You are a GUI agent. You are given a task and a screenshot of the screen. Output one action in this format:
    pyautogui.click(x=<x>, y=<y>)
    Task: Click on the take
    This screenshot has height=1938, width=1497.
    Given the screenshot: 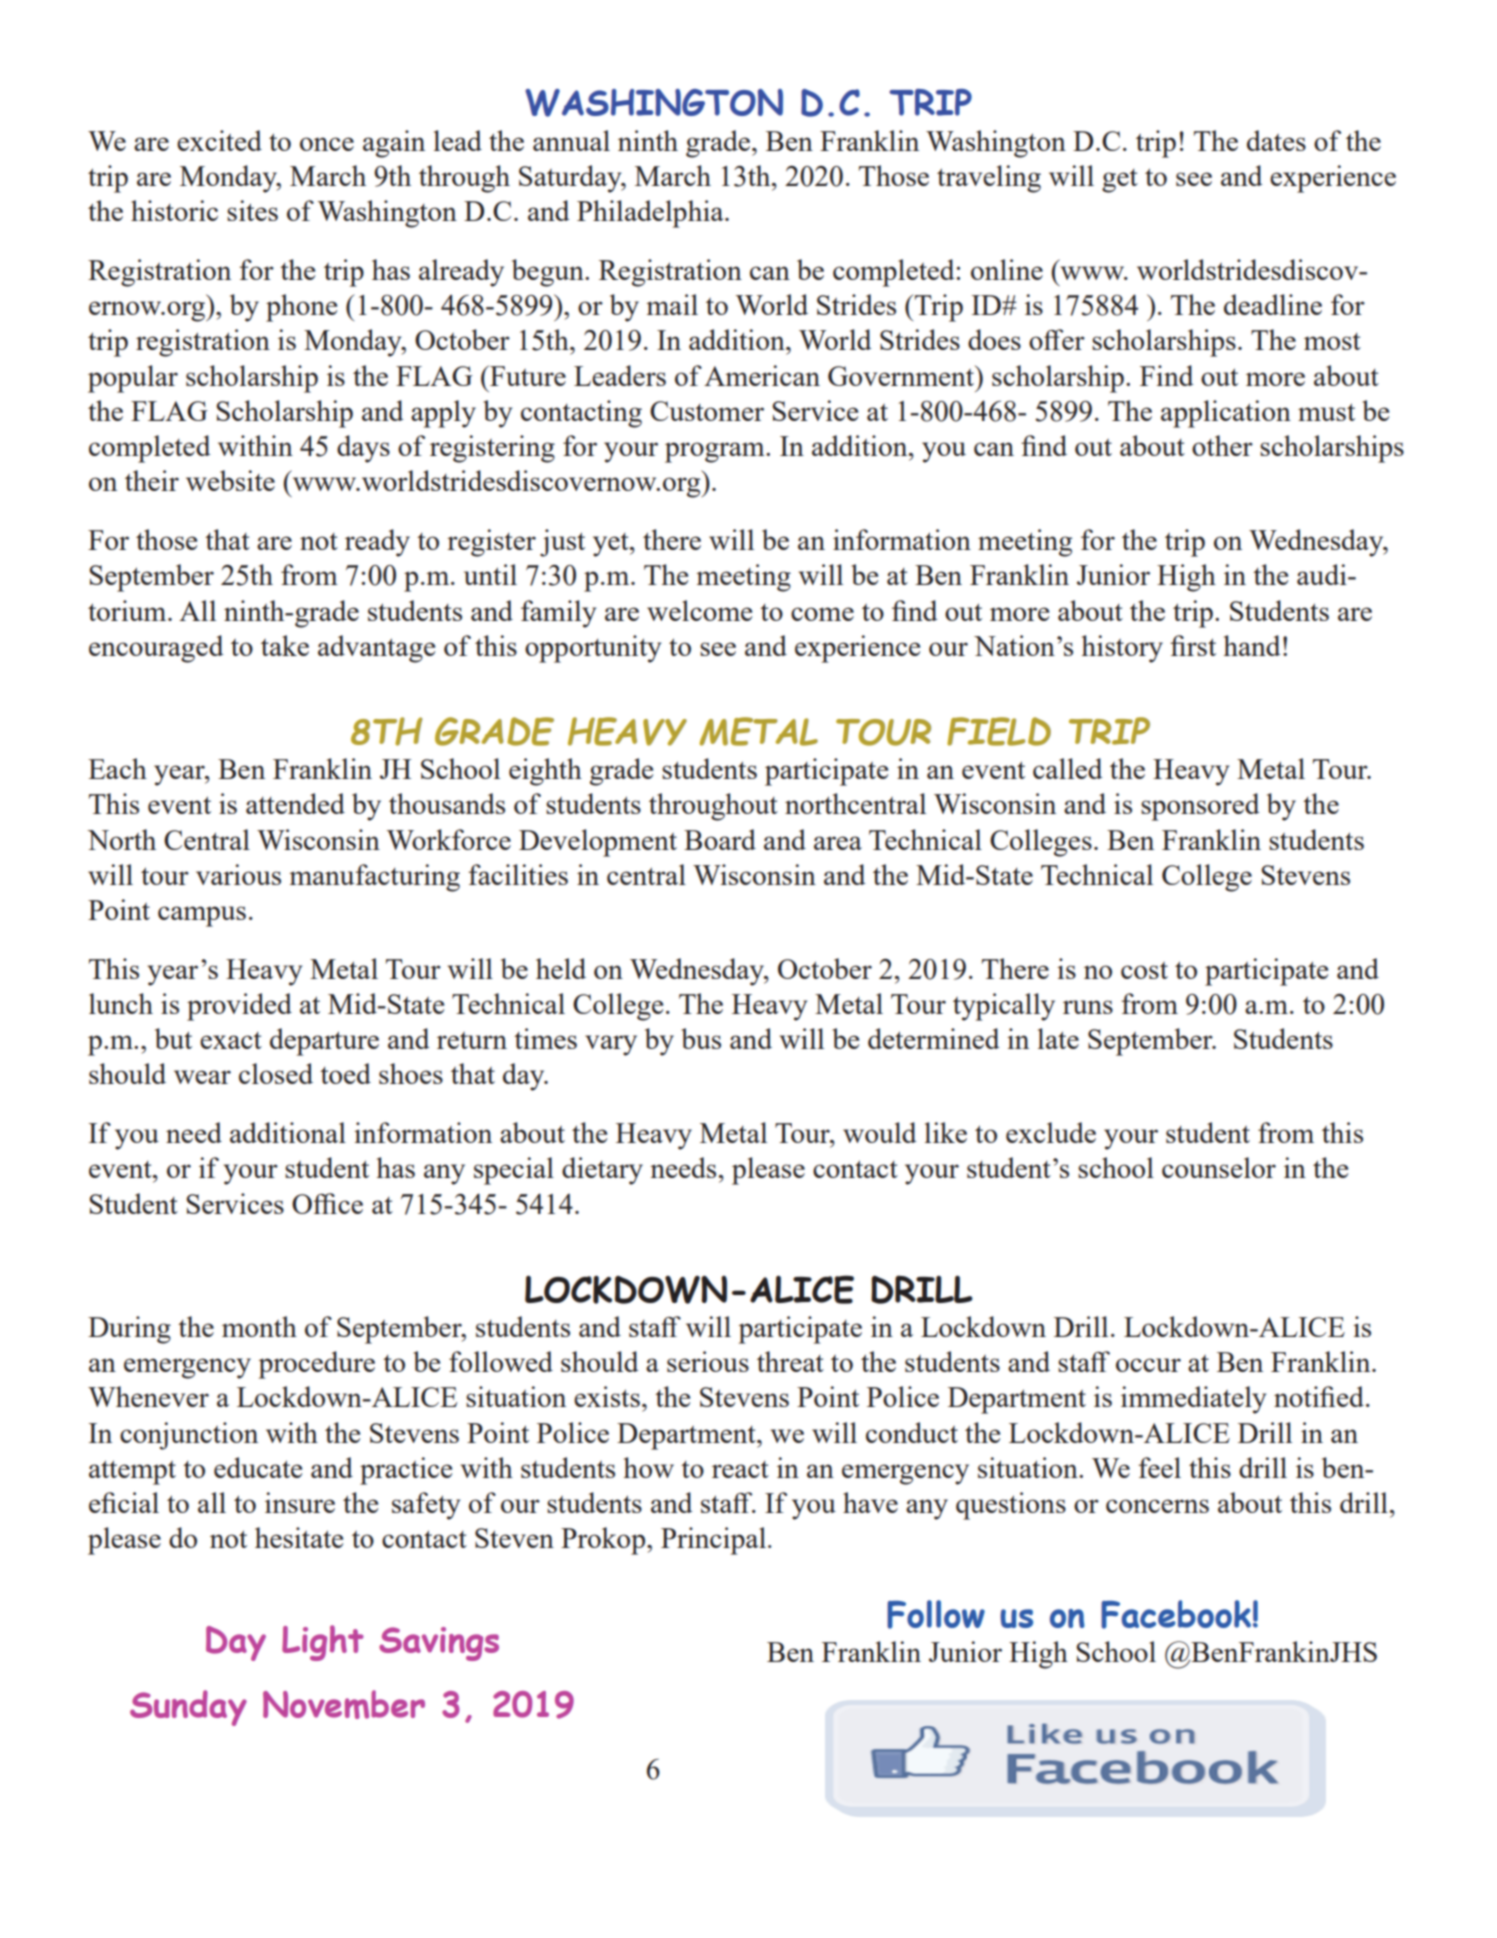 What is the action you would take?
    pyautogui.click(x=285, y=645)
